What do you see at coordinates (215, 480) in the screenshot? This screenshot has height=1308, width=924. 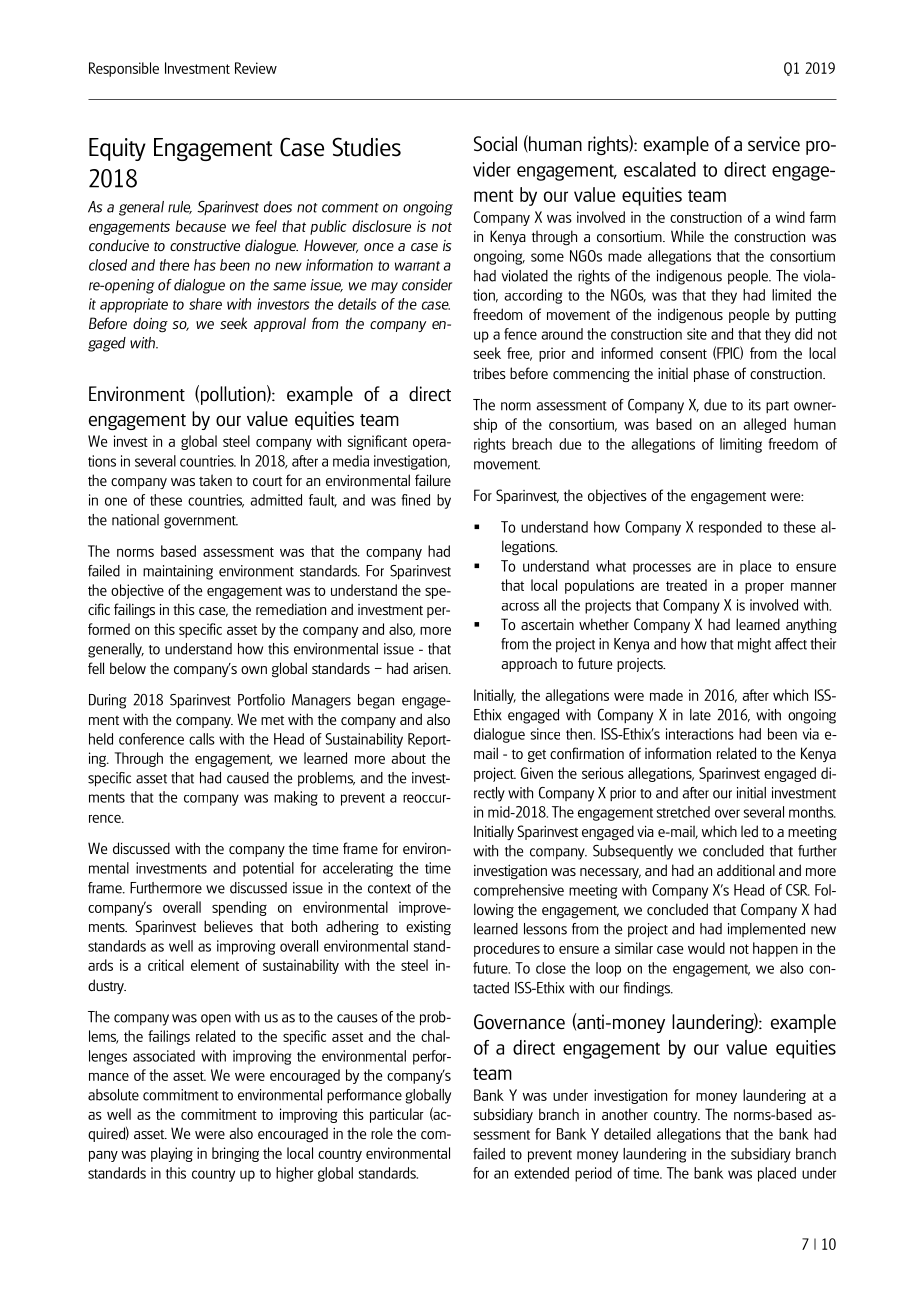 I see `taken` at bounding box center [215, 480].
